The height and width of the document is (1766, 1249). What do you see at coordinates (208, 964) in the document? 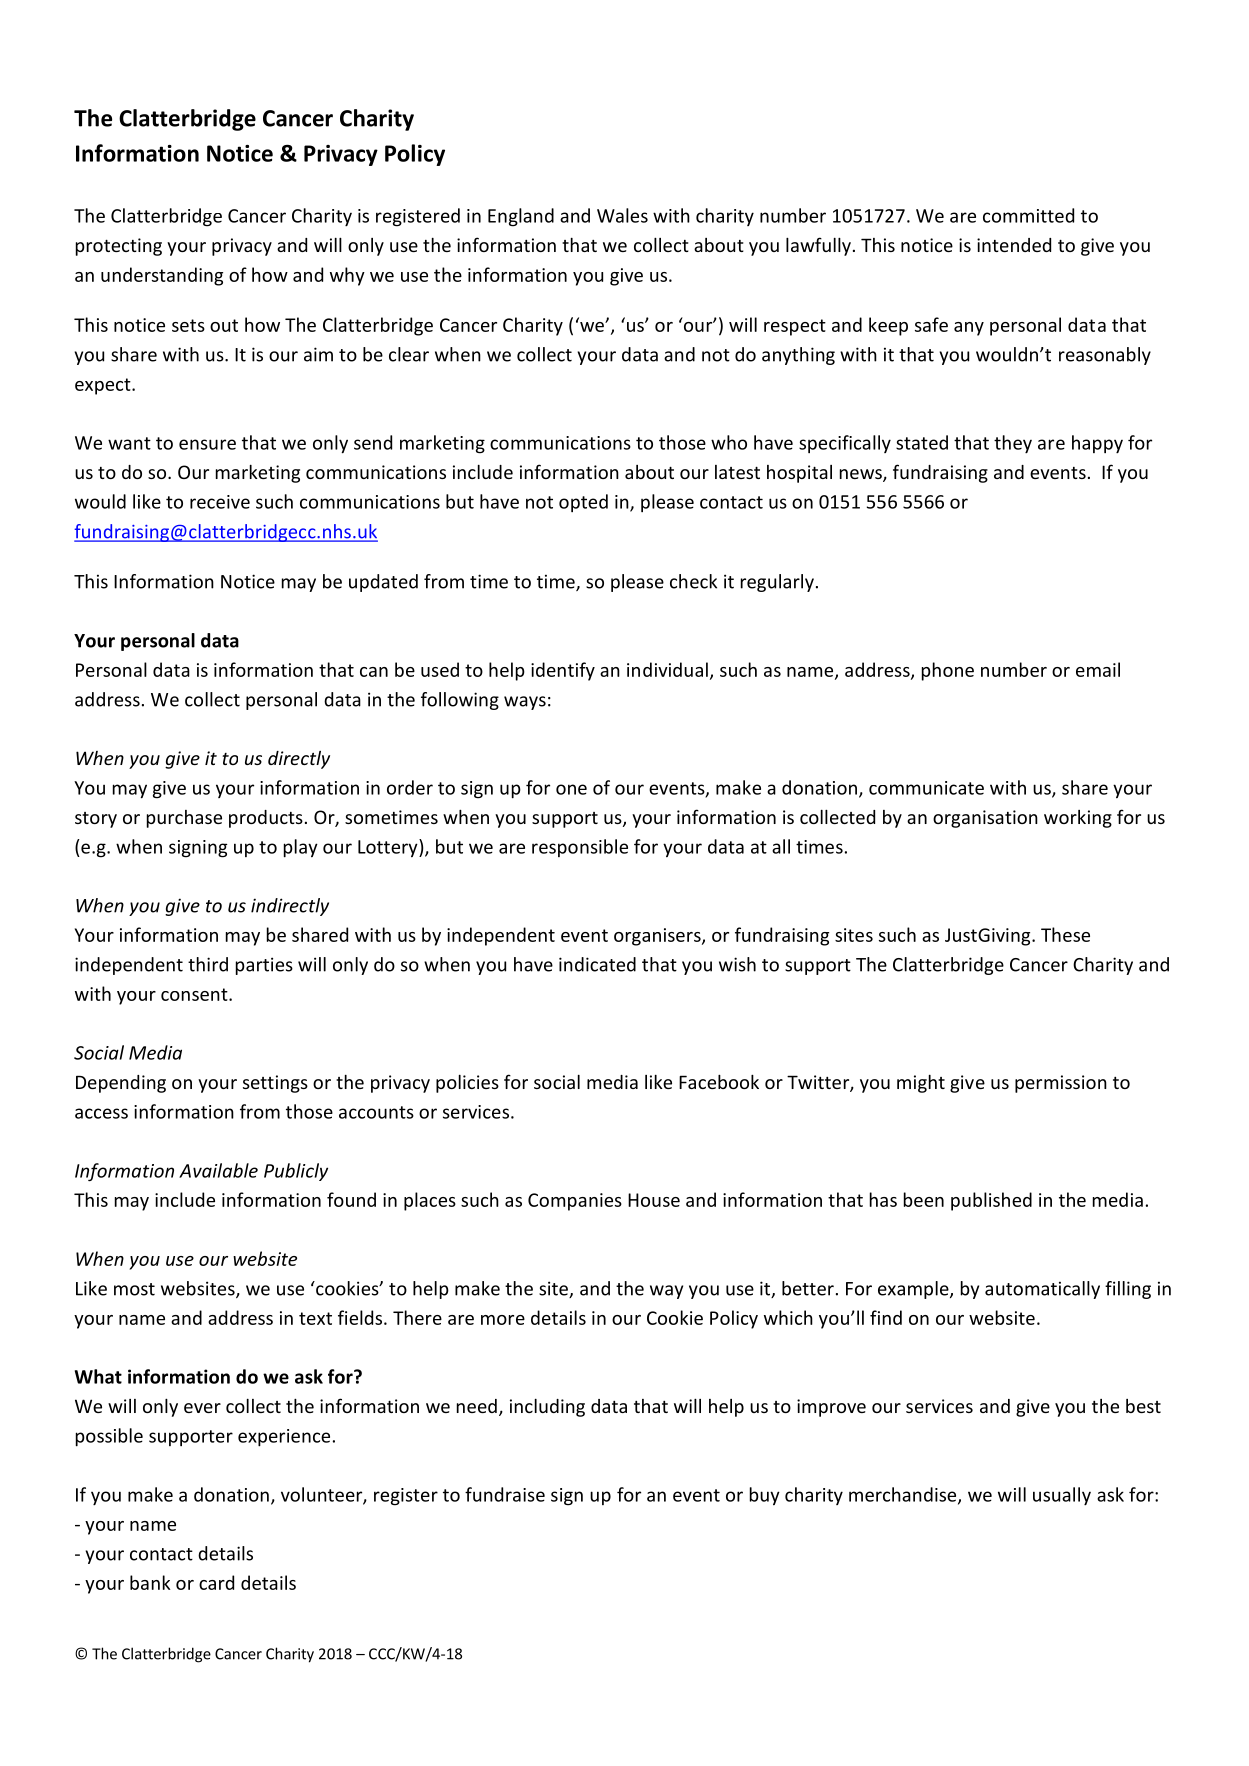
I see `third` at bounding box center [208, 964].
